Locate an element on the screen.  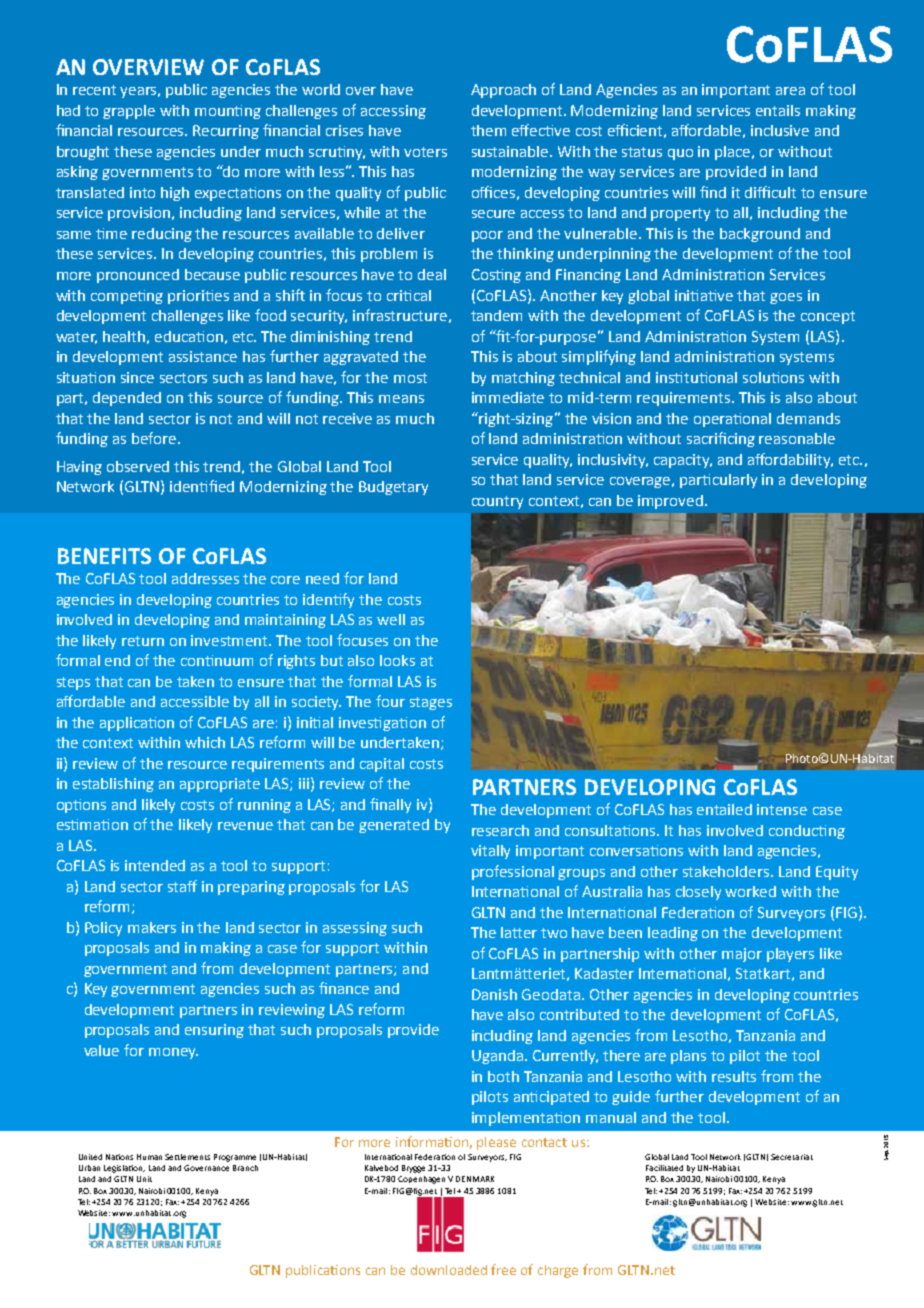
them is located at coordinates (488, 130).
